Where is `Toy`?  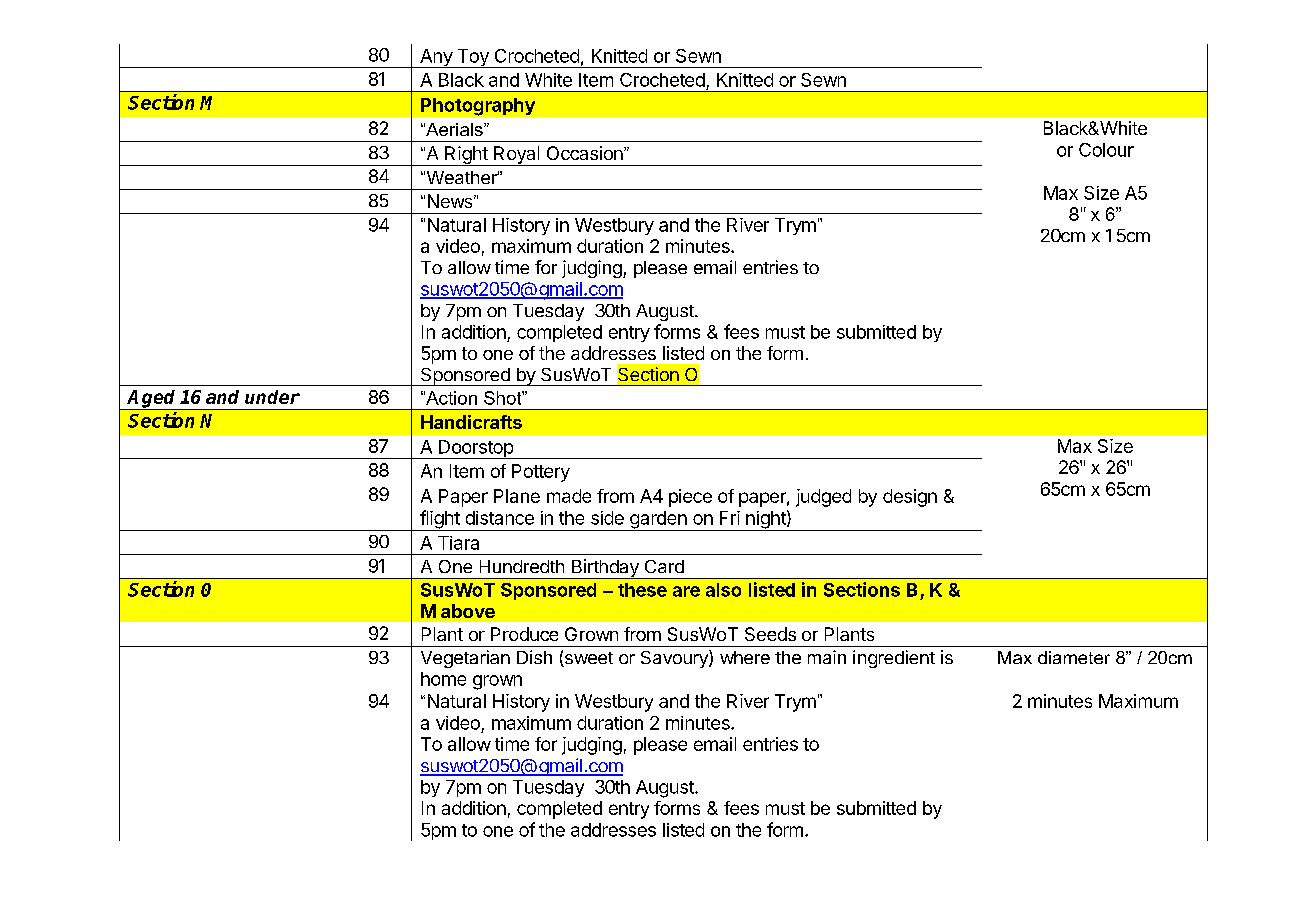 Toy is located at coordinates (473, 58).
